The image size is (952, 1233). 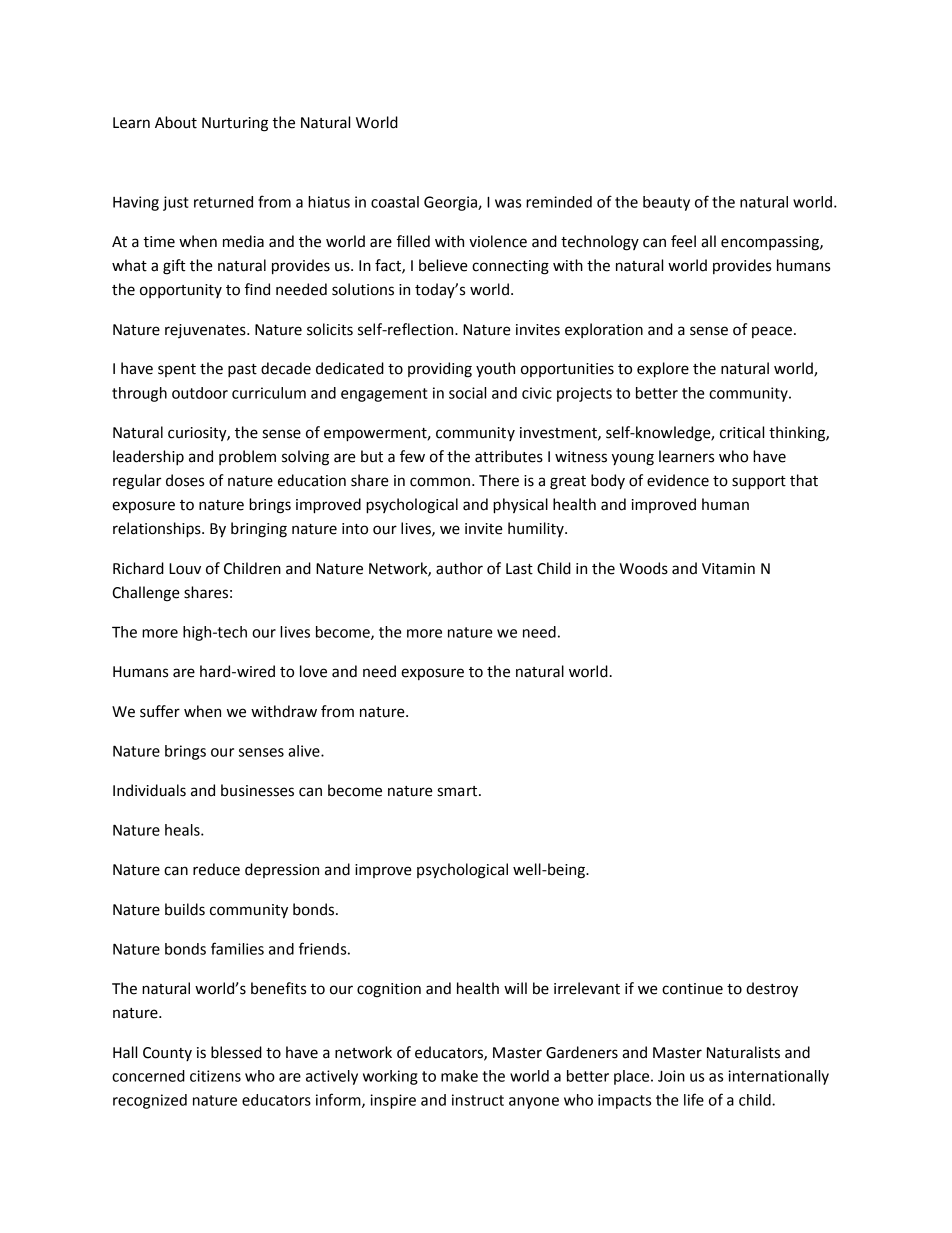 What do you see at coordinates (257, 790) in the page?
I see `businesses` at bounding box center [257, 790].
